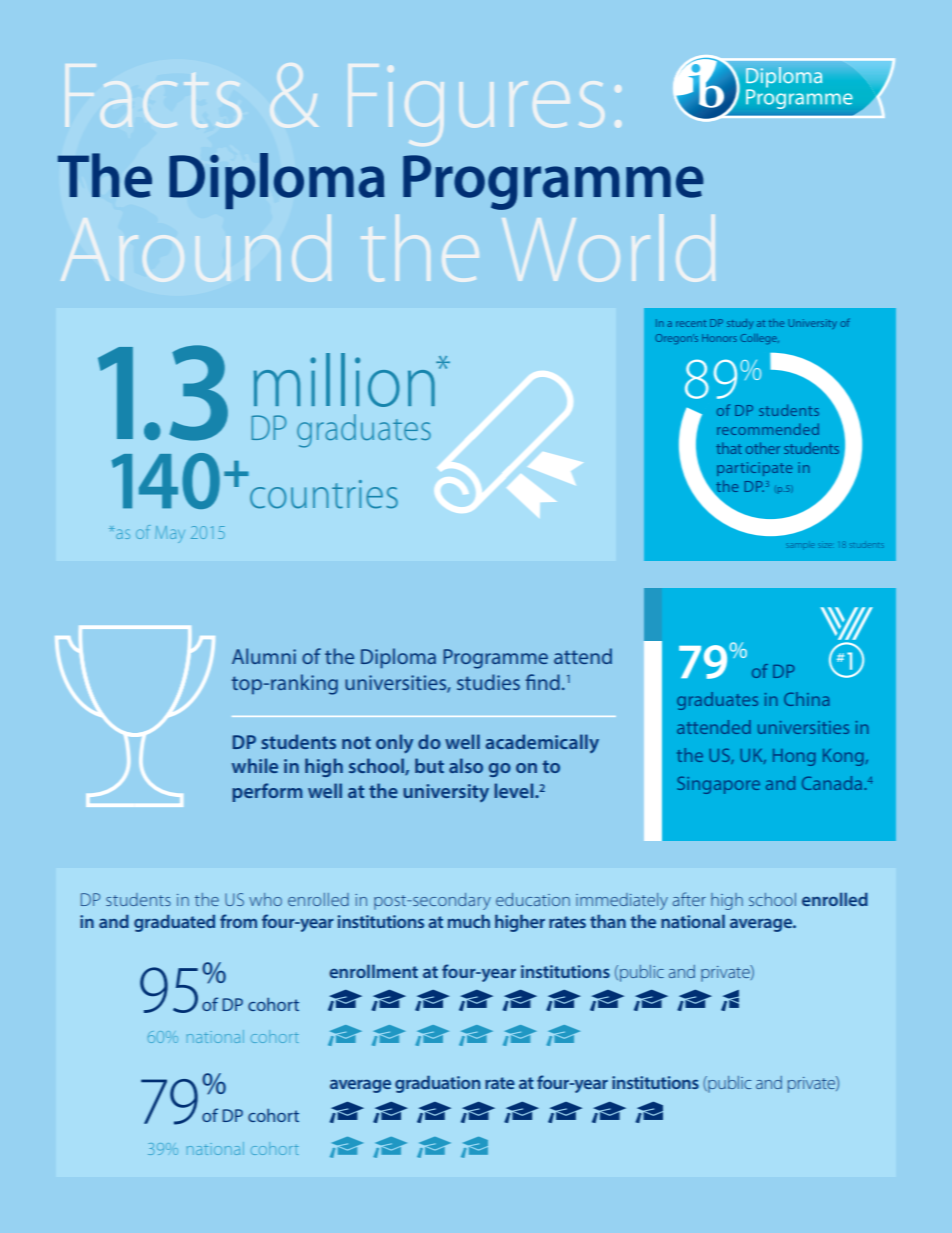  Describe the element at coordinates (170, 534) in the screenshot. I see `May` at that location.
